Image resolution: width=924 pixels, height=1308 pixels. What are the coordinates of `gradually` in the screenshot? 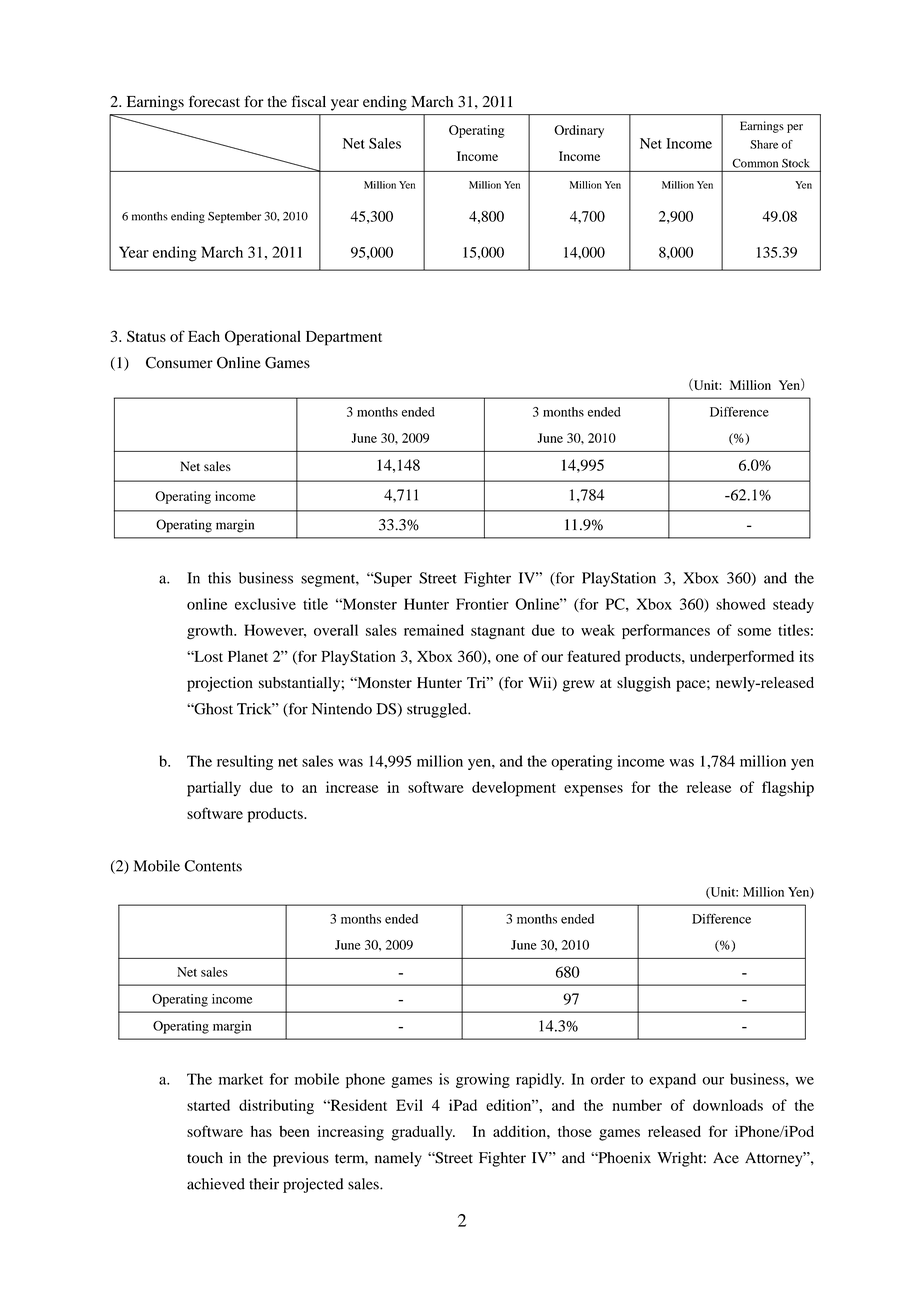 It's located at (423, 1133).
